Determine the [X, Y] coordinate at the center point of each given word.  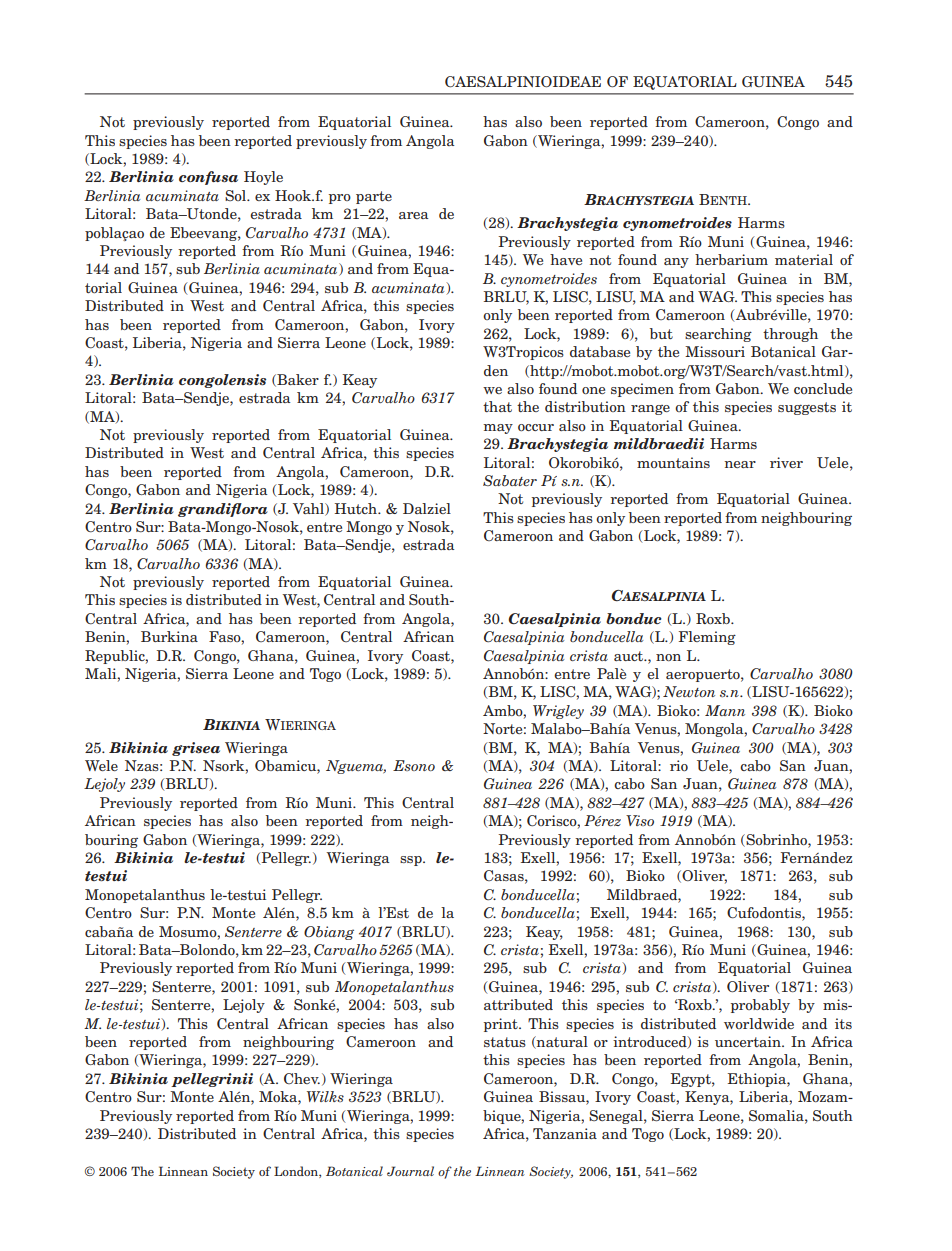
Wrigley [558, 712]
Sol [236, 195]
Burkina [169, 636]
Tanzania [565, 1133]
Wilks [325, 1096]
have [566, 259]
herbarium [731, 259]
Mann [725, 710]
